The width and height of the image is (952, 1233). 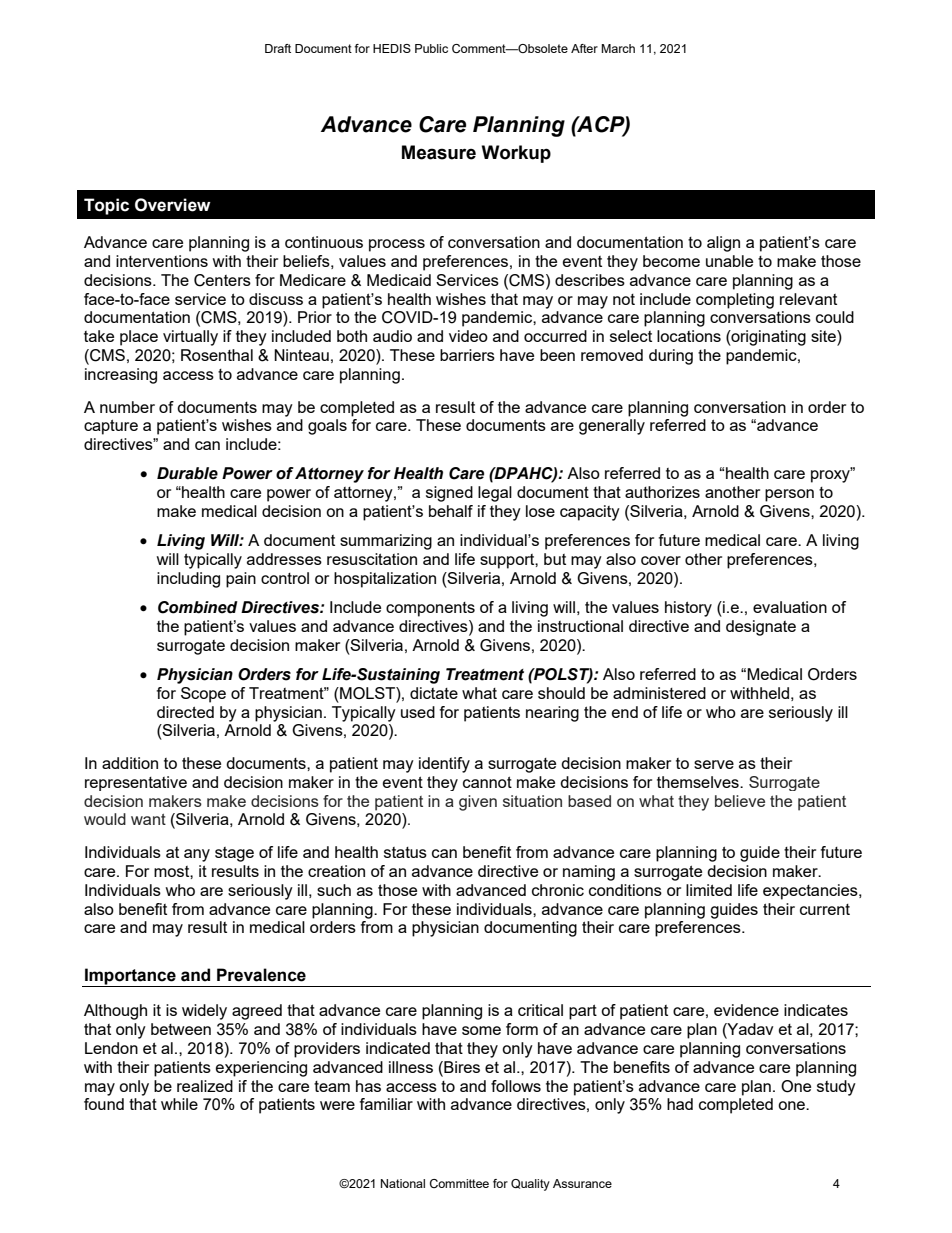 What do you see at coordinates (709, 890) in the image?
I see `limited` at bounding box center [709, 890].
